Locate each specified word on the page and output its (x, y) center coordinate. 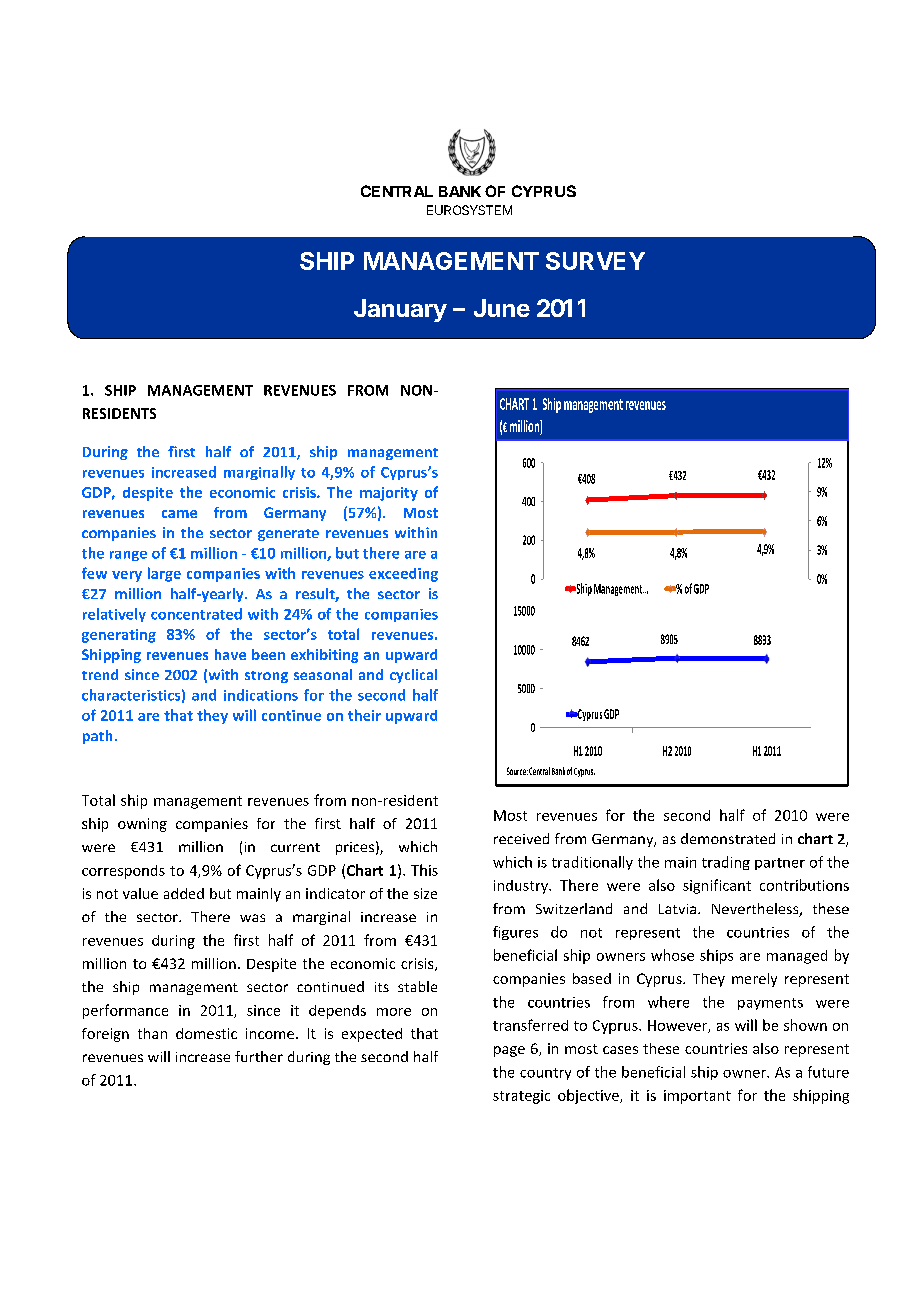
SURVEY (595, 261)
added (184, 893)
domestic (206, 1033)
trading (726, 863)
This (424, 870)
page (509, 1051)
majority (389, 494)
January (400, 310)
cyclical (413, 676)
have (230, 654)
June (502, 308)
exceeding (403, 575)
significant (717, 886)
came (179, 514)
